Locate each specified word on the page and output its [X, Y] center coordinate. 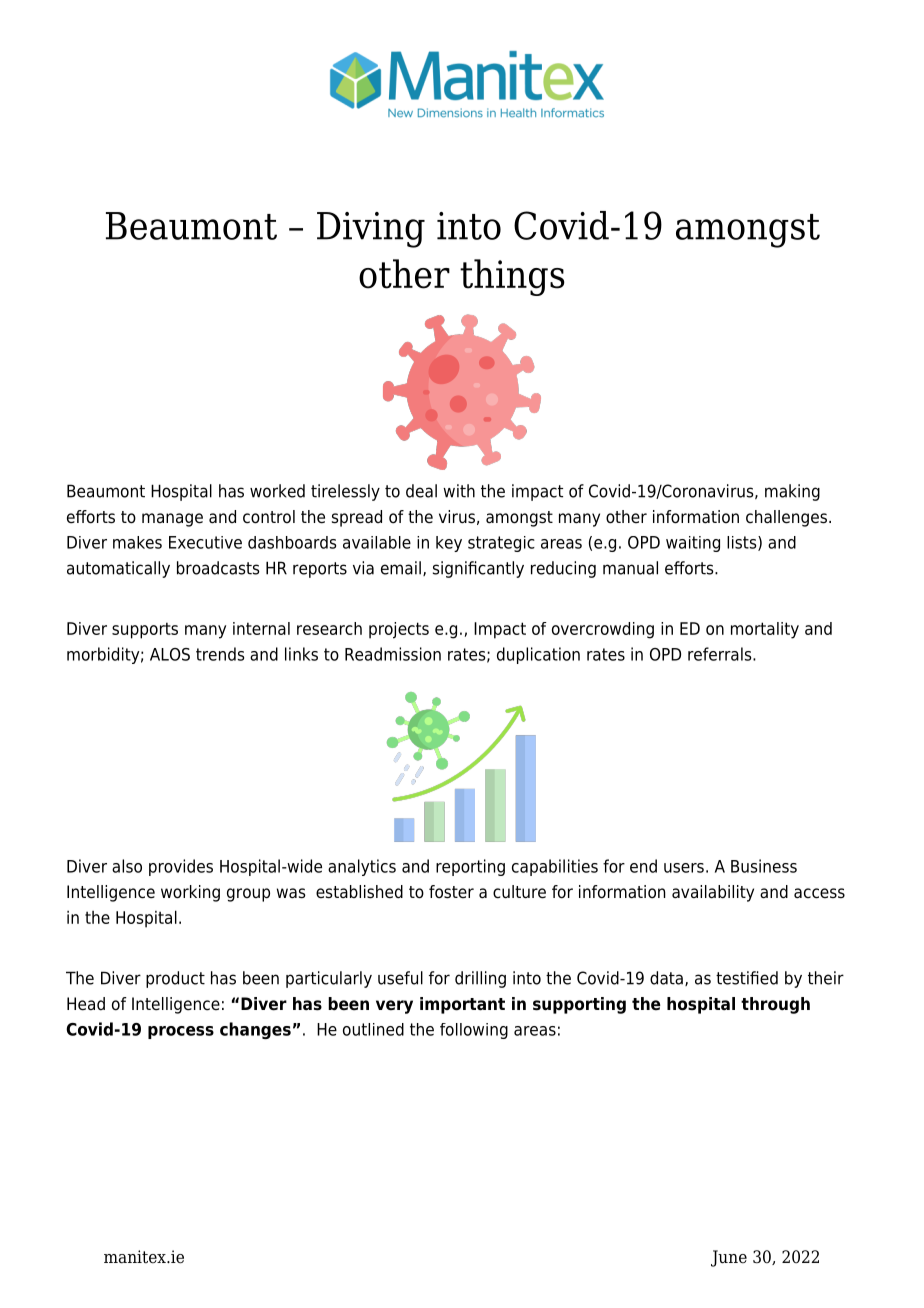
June [729, 1258]
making [792, 492]
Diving [371, 230]
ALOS [170, 654]
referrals [721, 654]
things [512, 277]
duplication [538, 655]
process [181, 1032]
